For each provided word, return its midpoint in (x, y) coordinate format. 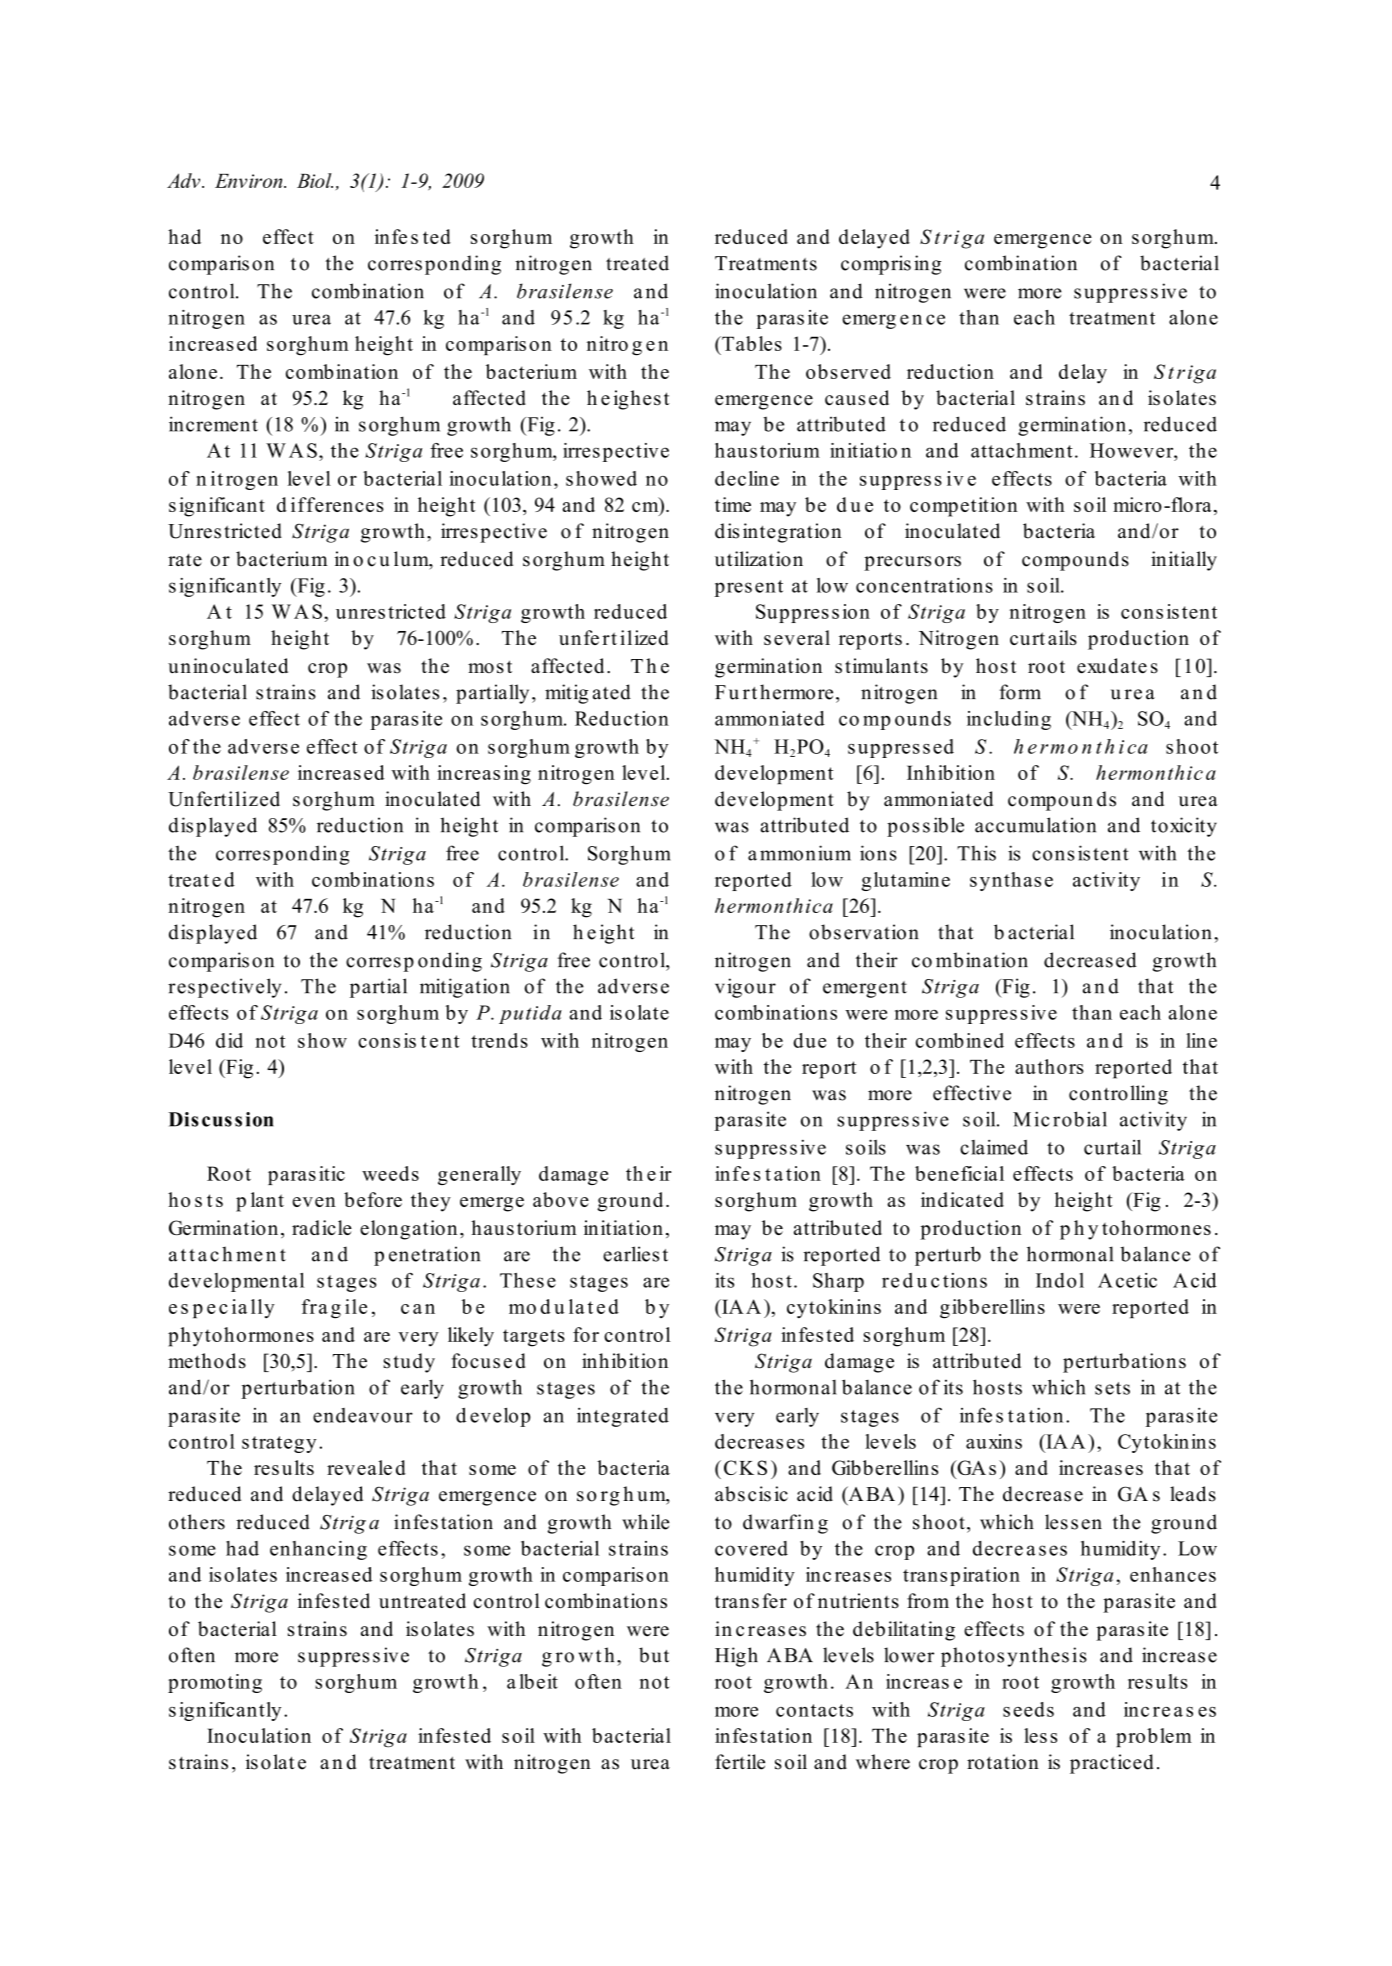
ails (1062, 637)
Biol (315, 180)
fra (315, 1306)
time (733, 504)
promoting (215, 1683)
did (229, 1040)
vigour (745, 988)
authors (1049, 1066)
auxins (994, 1441)
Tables (751, 343)
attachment (1022, 450)
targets (534, 1338)
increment (213, 424)
